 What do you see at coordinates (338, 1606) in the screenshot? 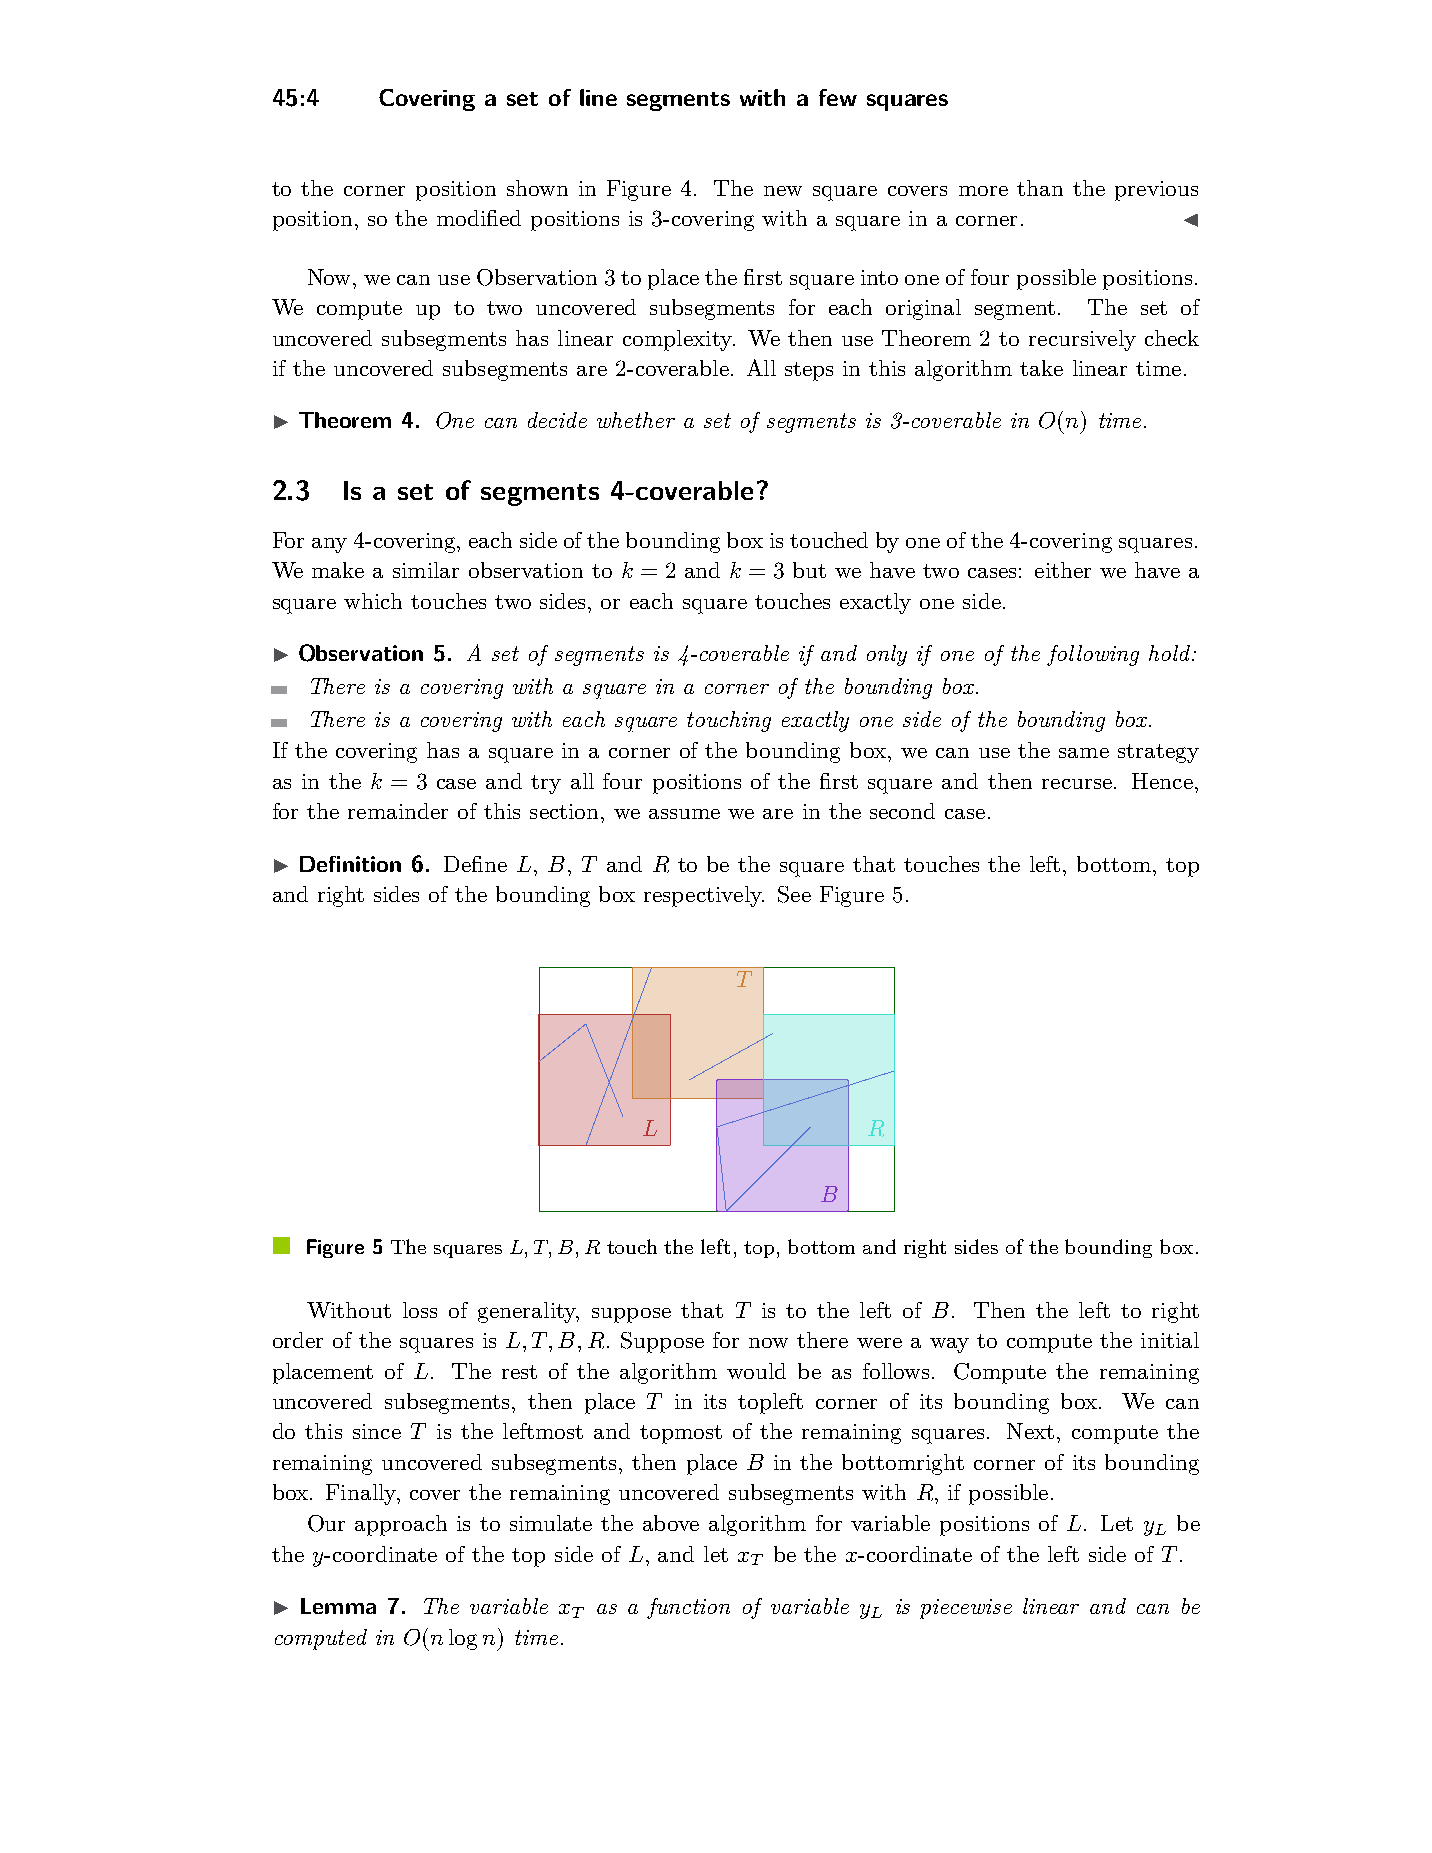
I see `Lemma` at bounding box center [338, 1606].
